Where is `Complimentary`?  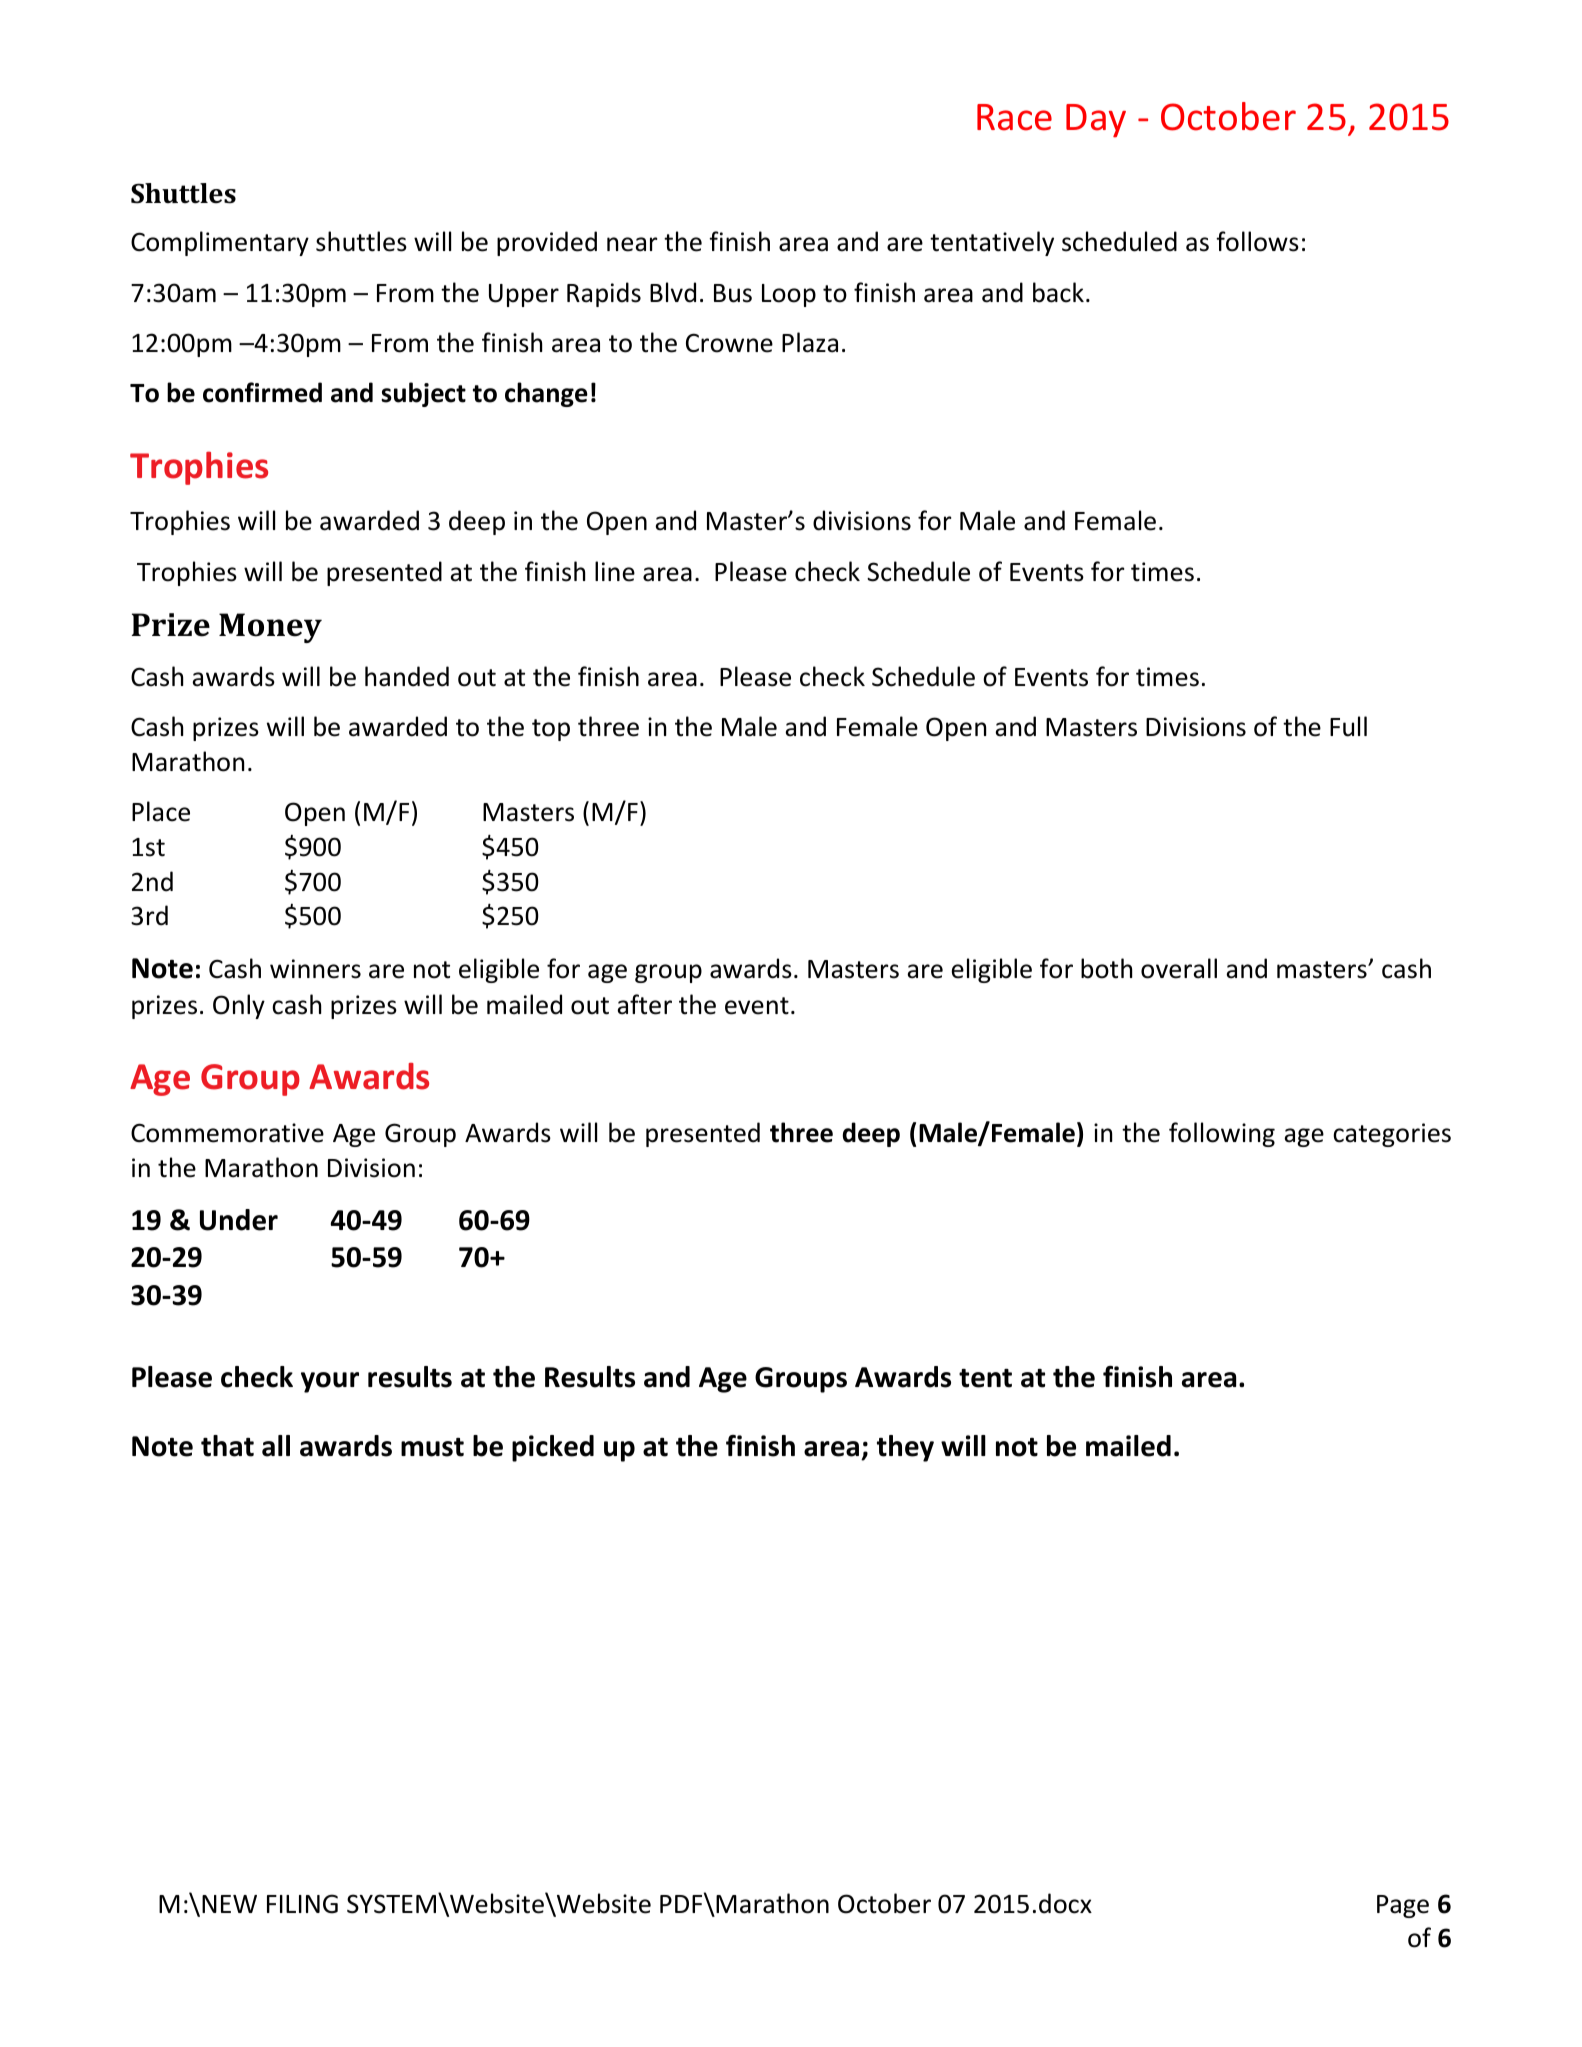
Complimentary is located at coordinates (220, 243).
